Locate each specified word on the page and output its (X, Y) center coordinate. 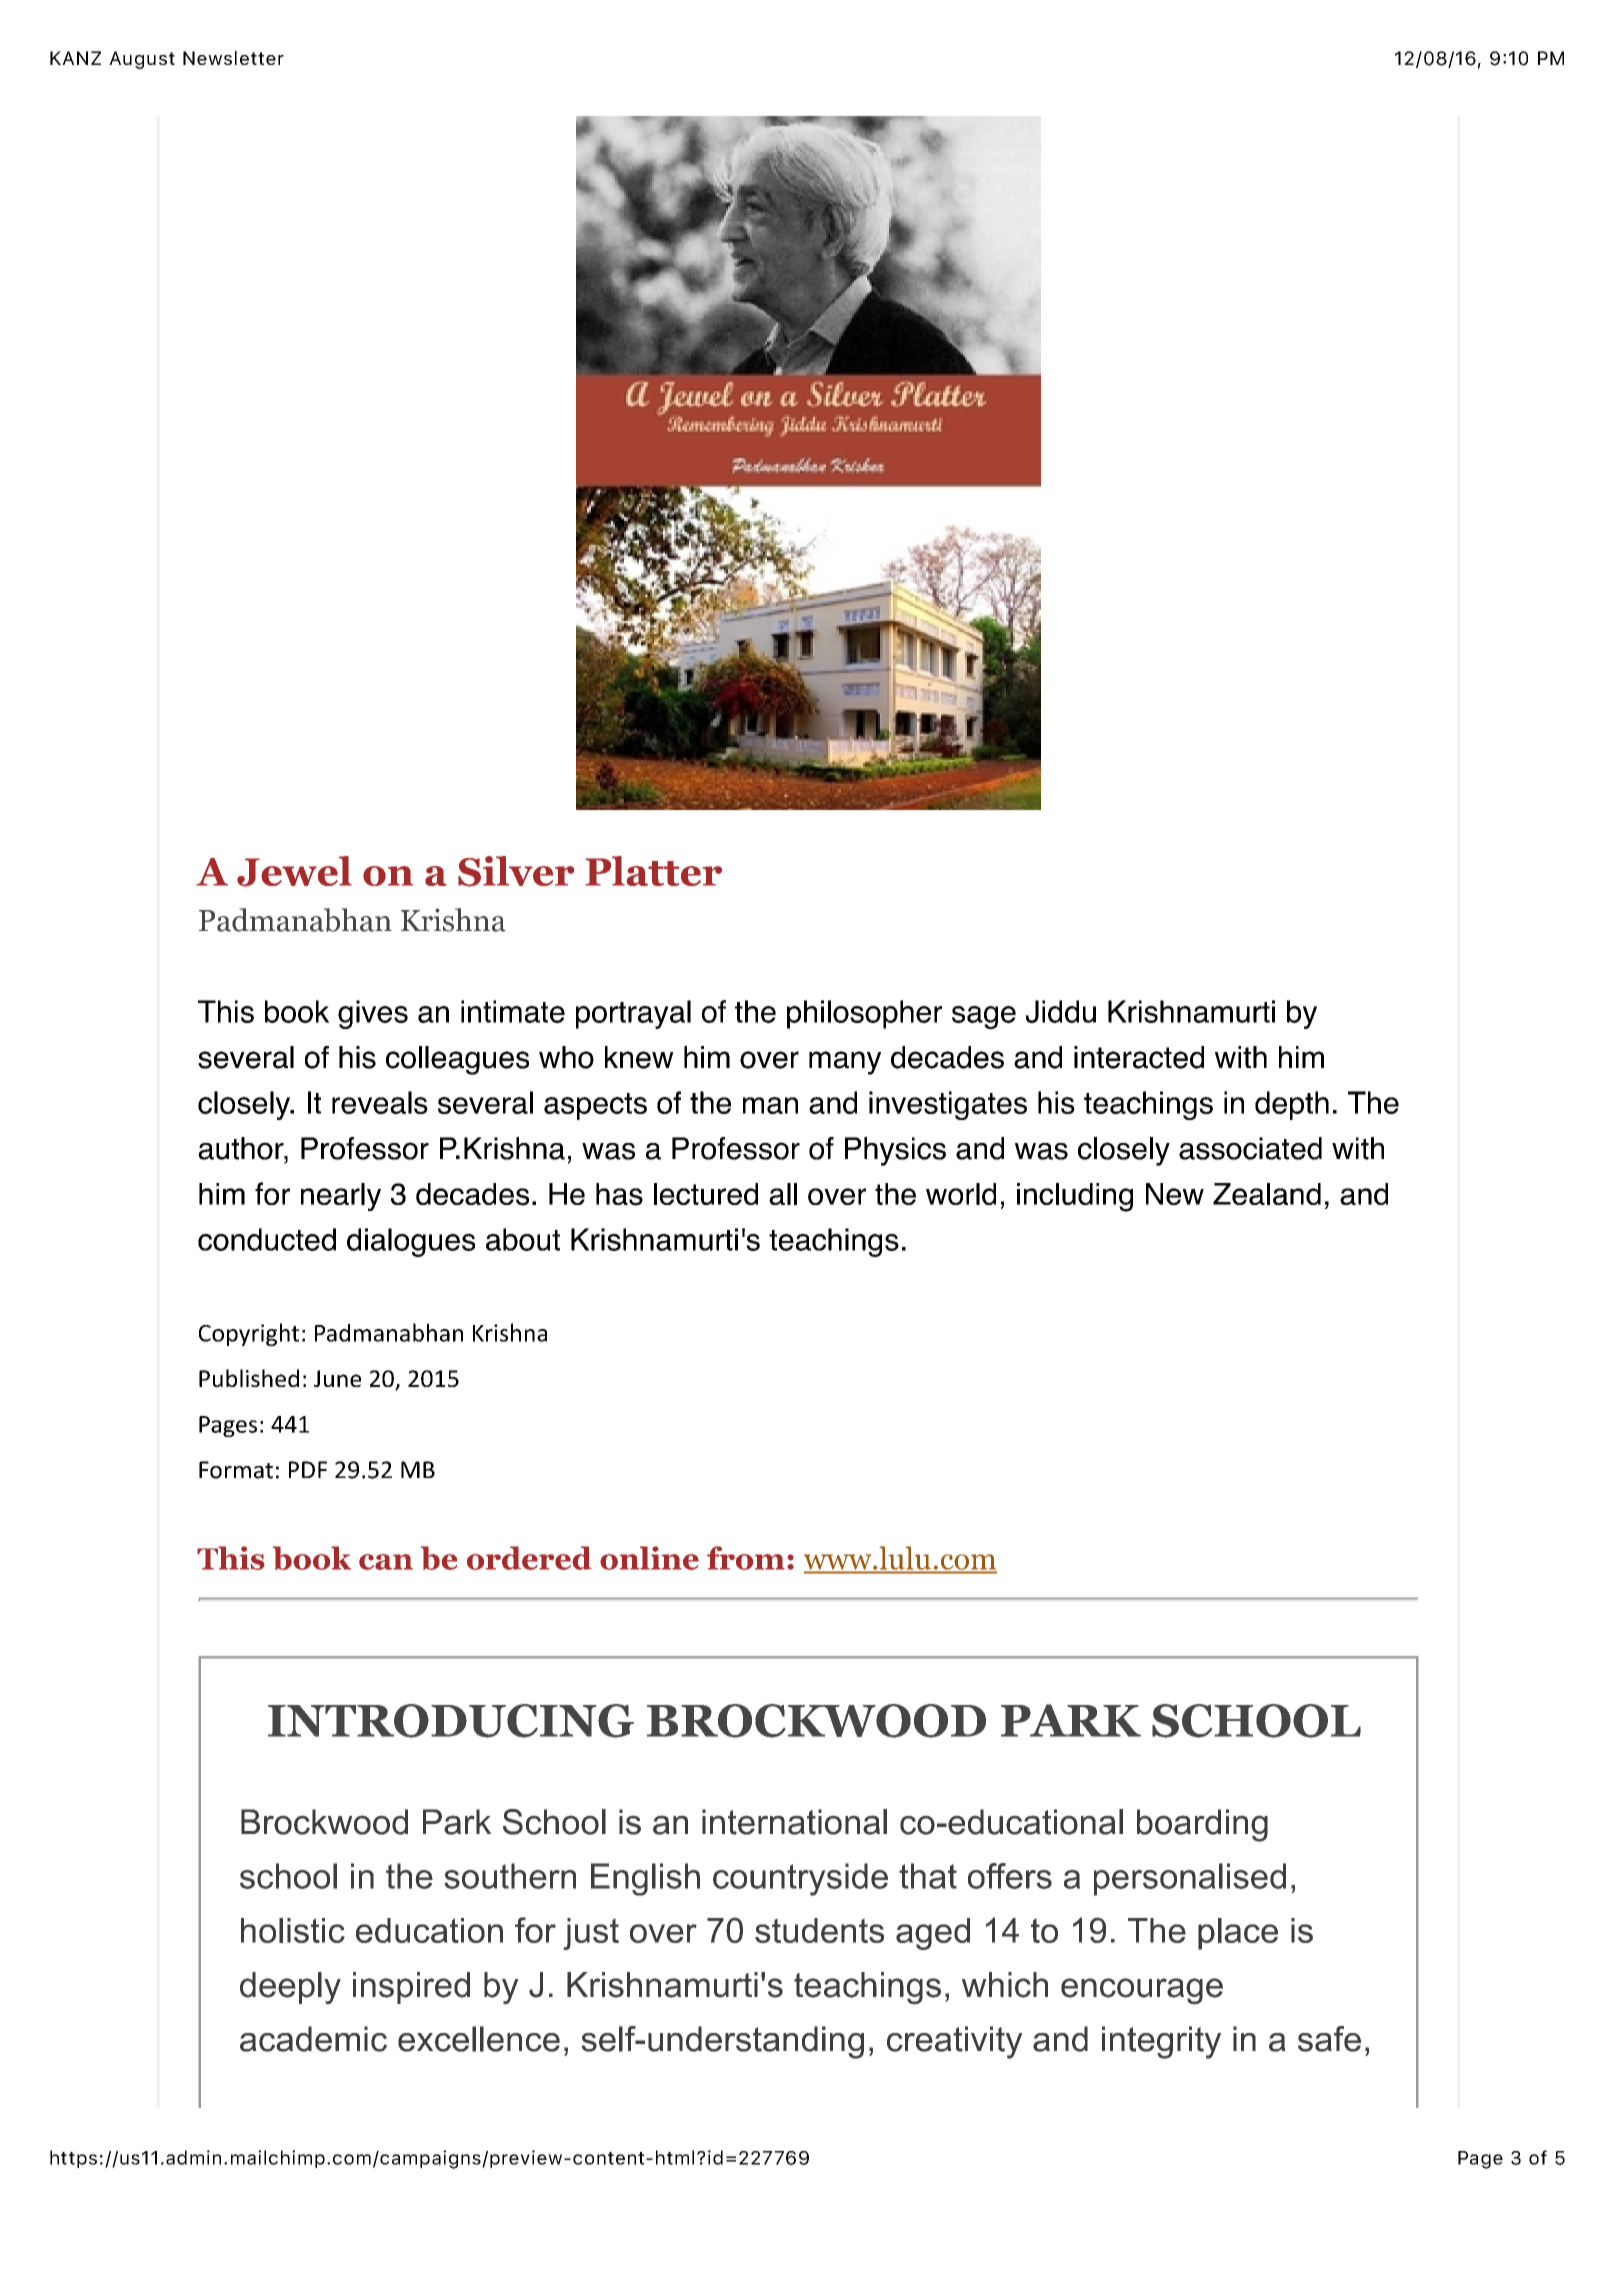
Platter (653, 871)
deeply (290, 1988)
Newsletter (233, 58)
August (142, 60)
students (819, 1930)
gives (373, 1014)
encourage (1142, 1991)
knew (639, 1057)
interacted (1139, 1057)
